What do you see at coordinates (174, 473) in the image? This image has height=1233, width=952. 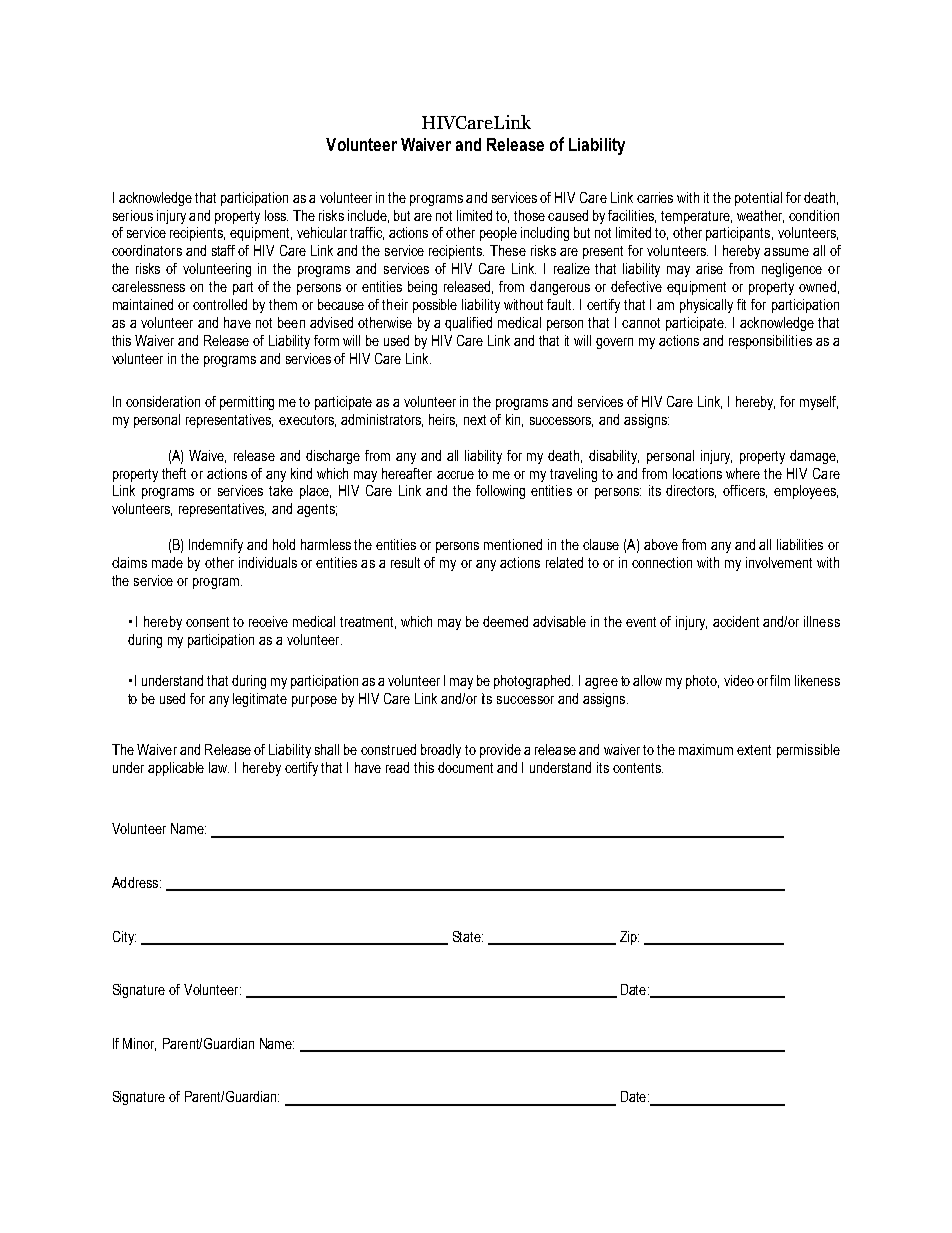 I see `theft` at bounding box center [174, 473].
